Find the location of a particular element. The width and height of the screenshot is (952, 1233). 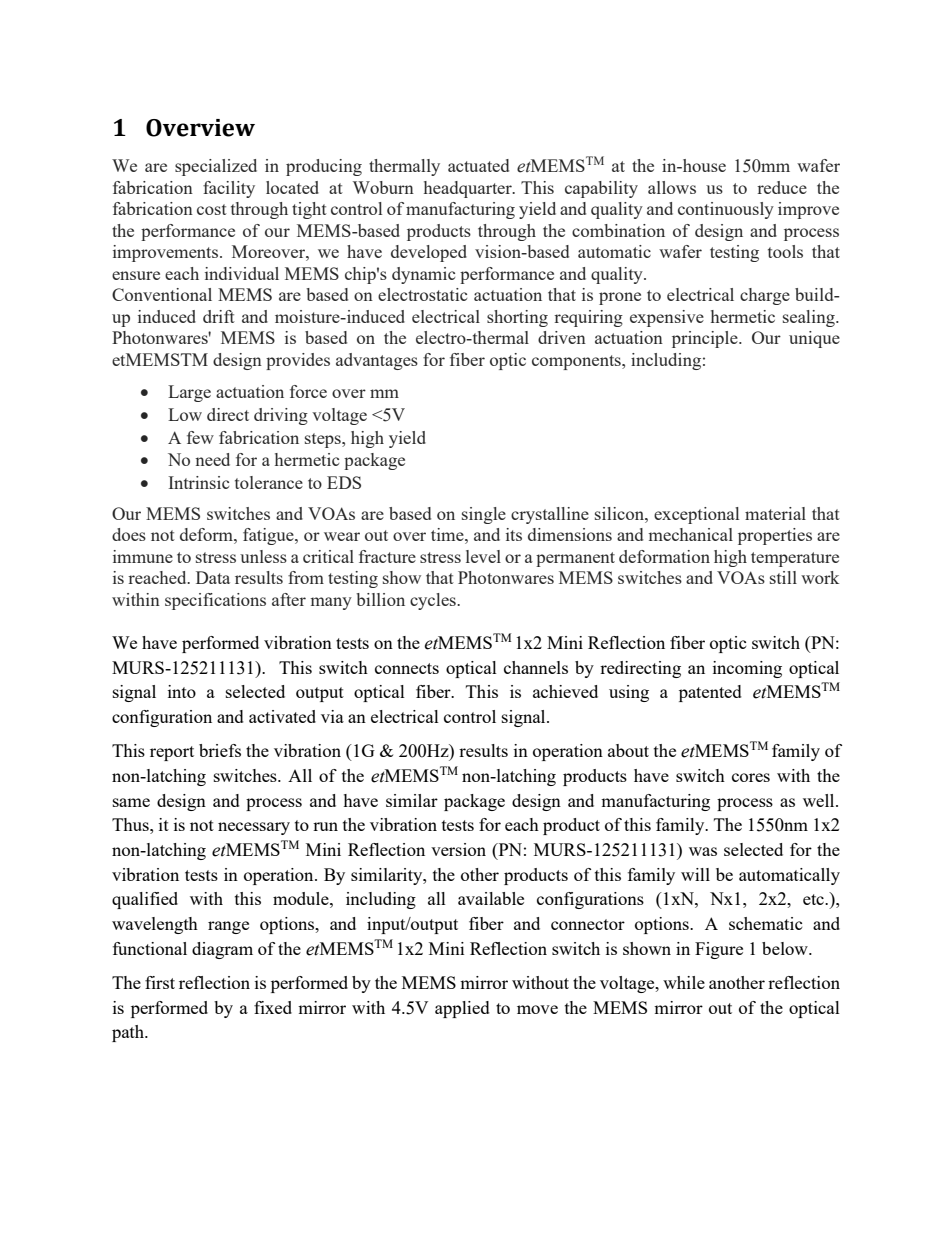

achieved is located at coordinates (565, 691).
